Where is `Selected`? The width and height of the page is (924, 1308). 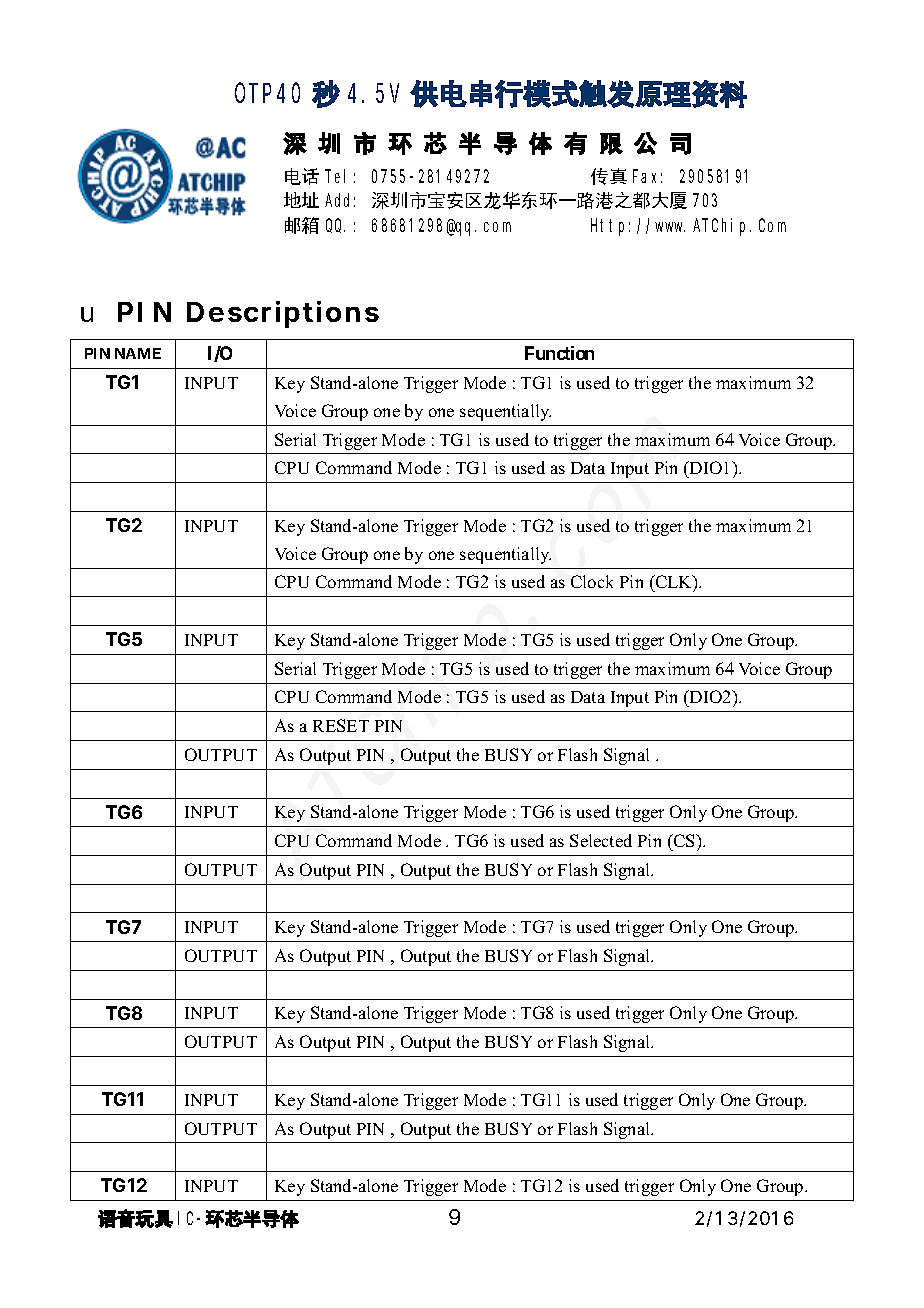 Selected is located at coordinates (601, 840).
